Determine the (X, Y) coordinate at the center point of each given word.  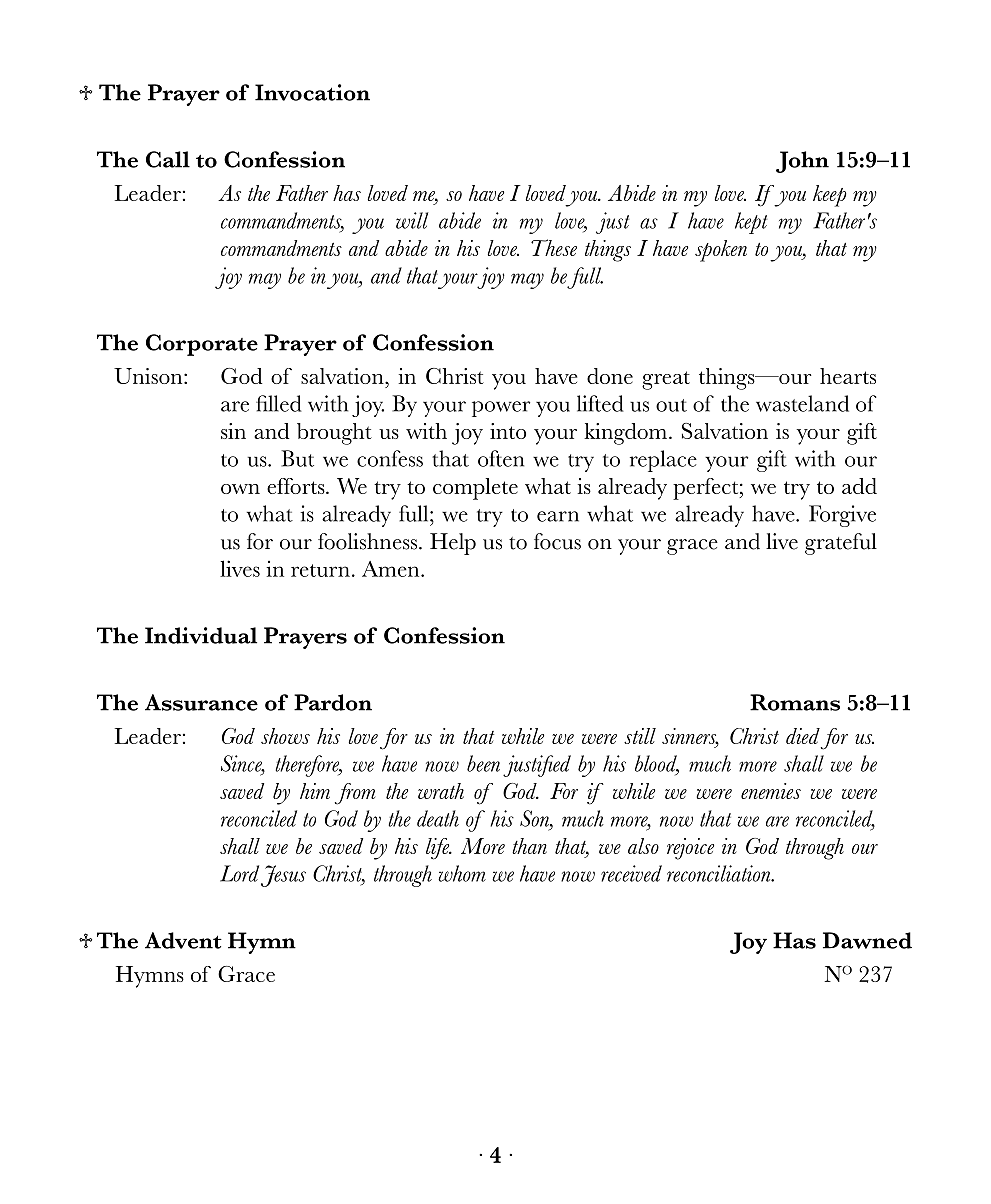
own (240, 489)
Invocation (312, 92)
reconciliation (720, 873)
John (802, 162)
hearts (848, 376)
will (412, 220)
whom (462, 873)
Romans (795, 702)
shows (285, 736)
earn (558, 516)
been (483, 763)
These (554, 247)
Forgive (842, 516)
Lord (239, 873)
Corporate (202, 345)
